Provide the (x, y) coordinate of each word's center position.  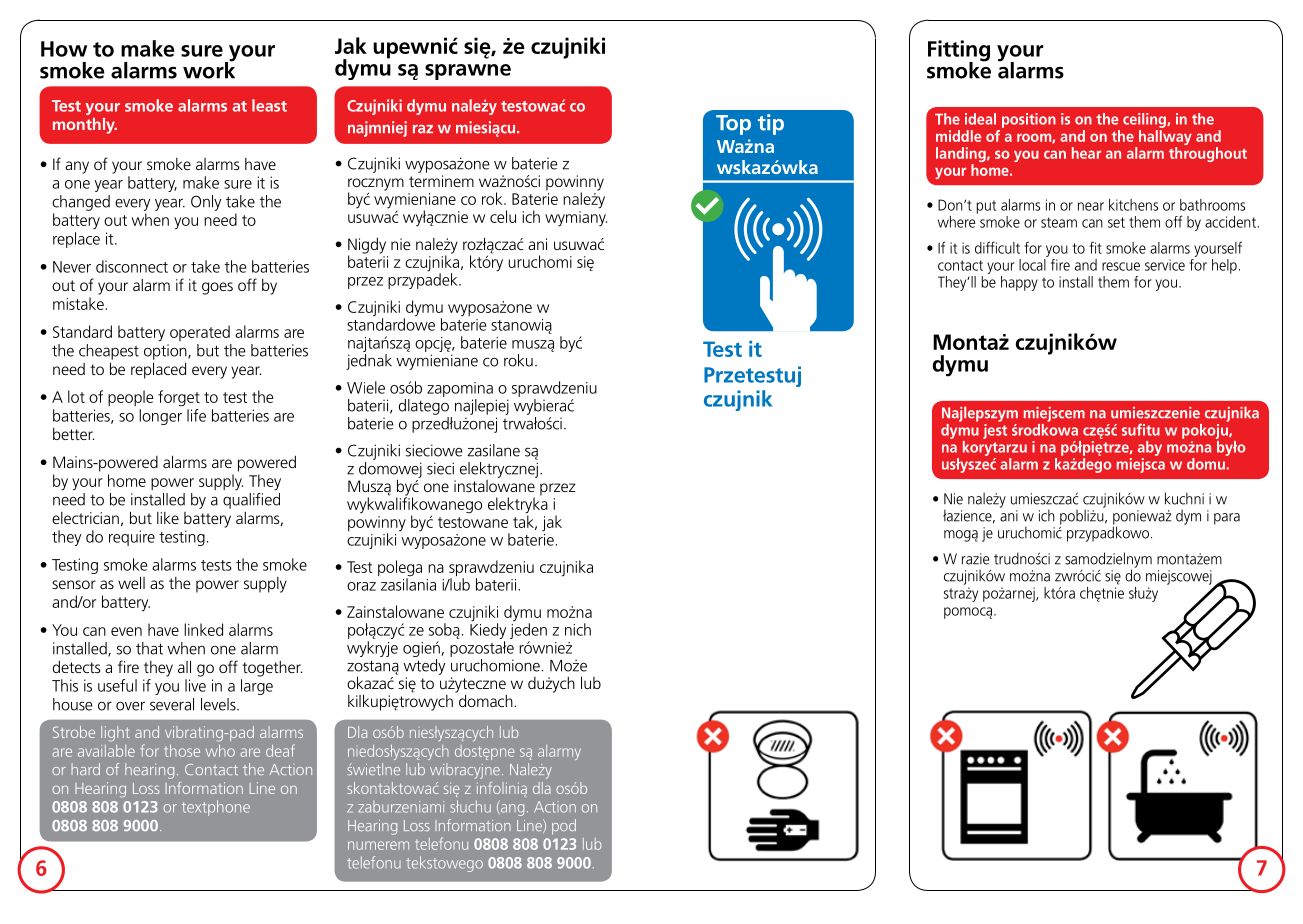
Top (733, 125)
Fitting (959, 52)
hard (85, 769)
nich (578, 629)
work (209, 69)
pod (564, 827)
